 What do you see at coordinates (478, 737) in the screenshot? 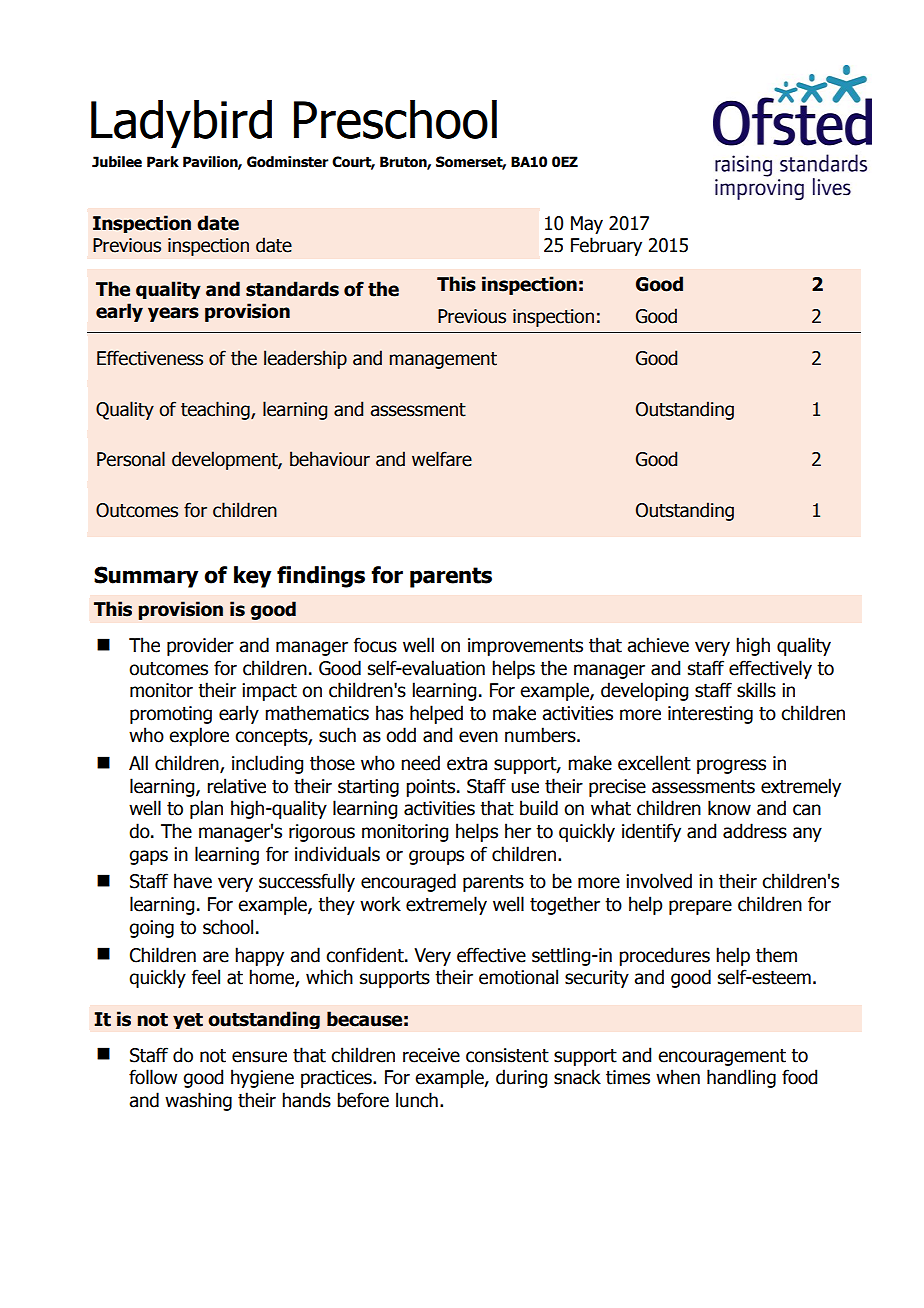
I see `even` at bounding box center [478, 737].
